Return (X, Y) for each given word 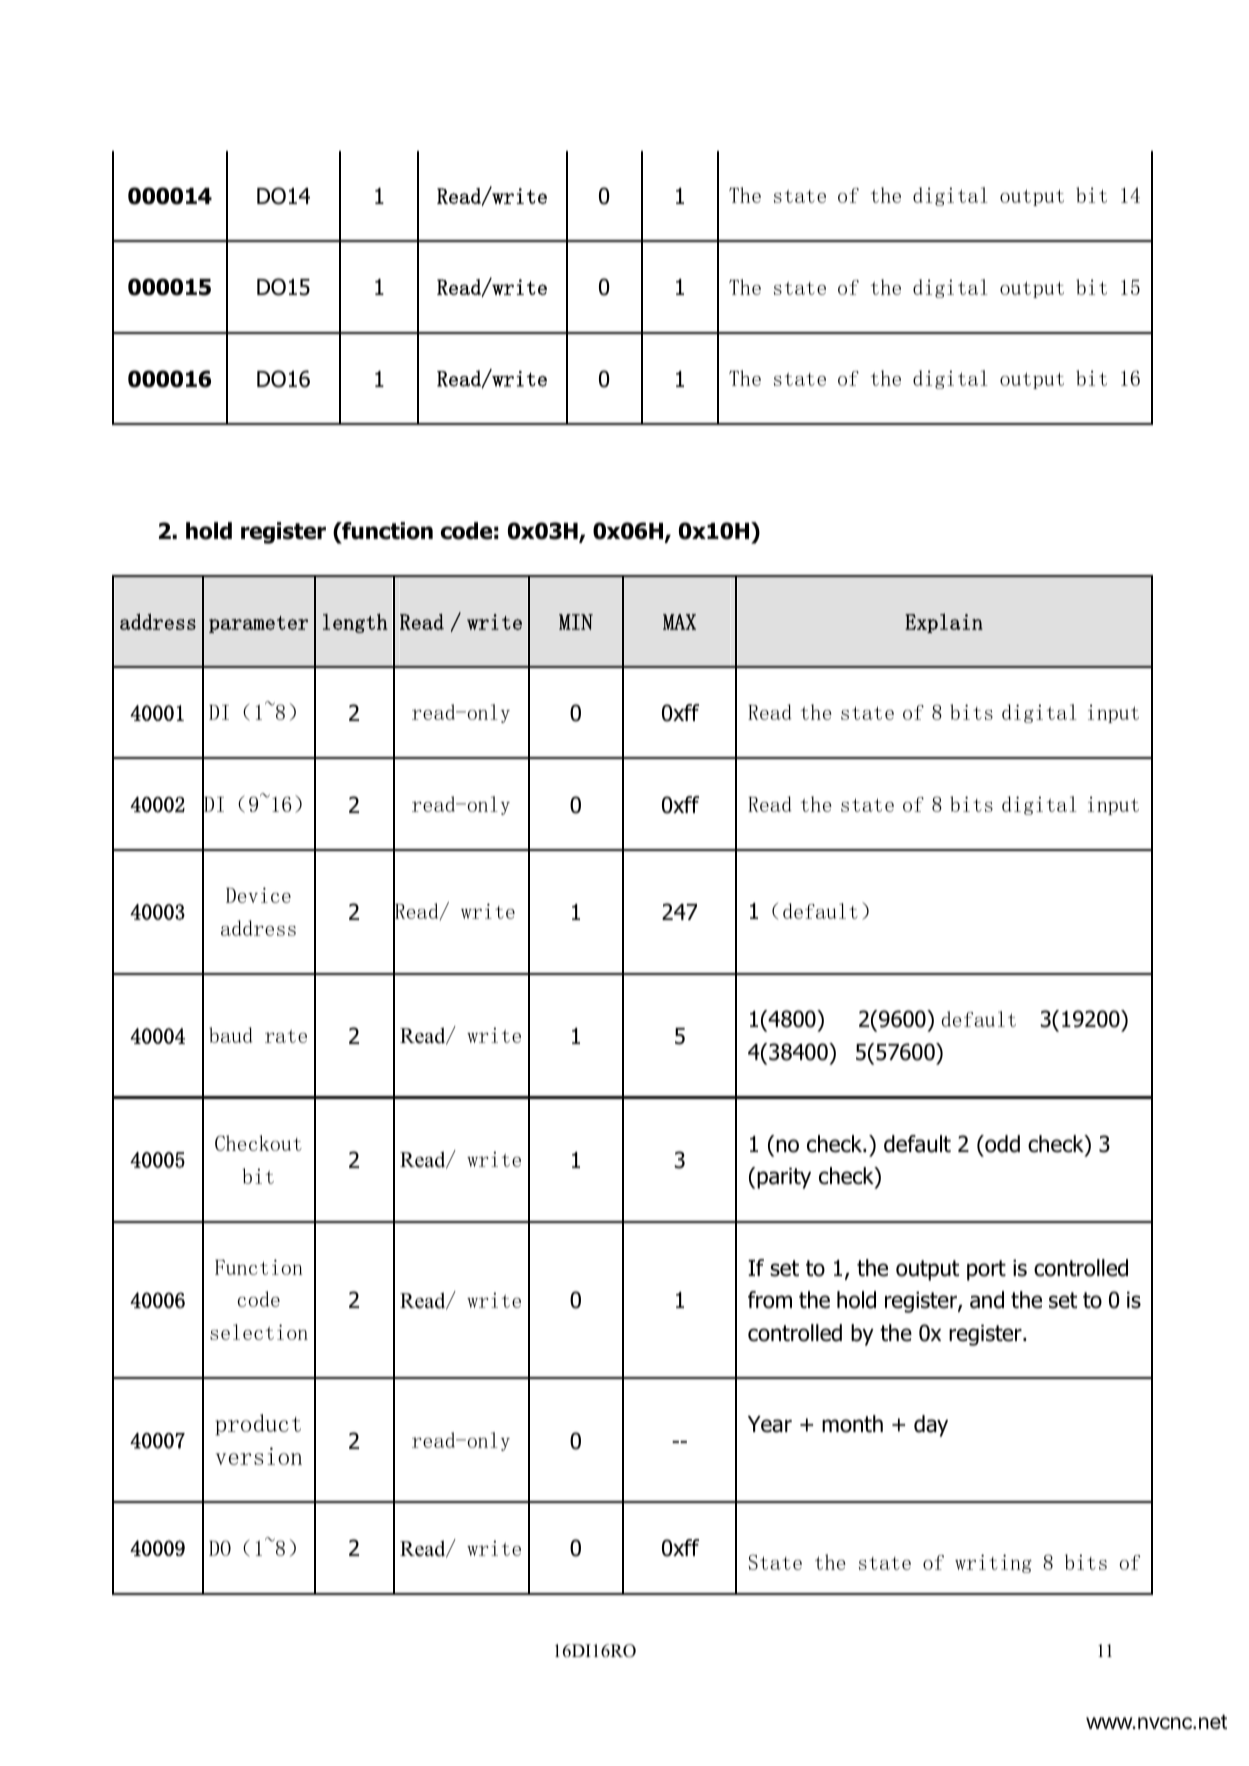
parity (784, 1178)
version (259, 1456)
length (355, 623)
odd (1001, 1144)
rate (286, 1036)
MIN (576, 622)
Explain (944, 623)
